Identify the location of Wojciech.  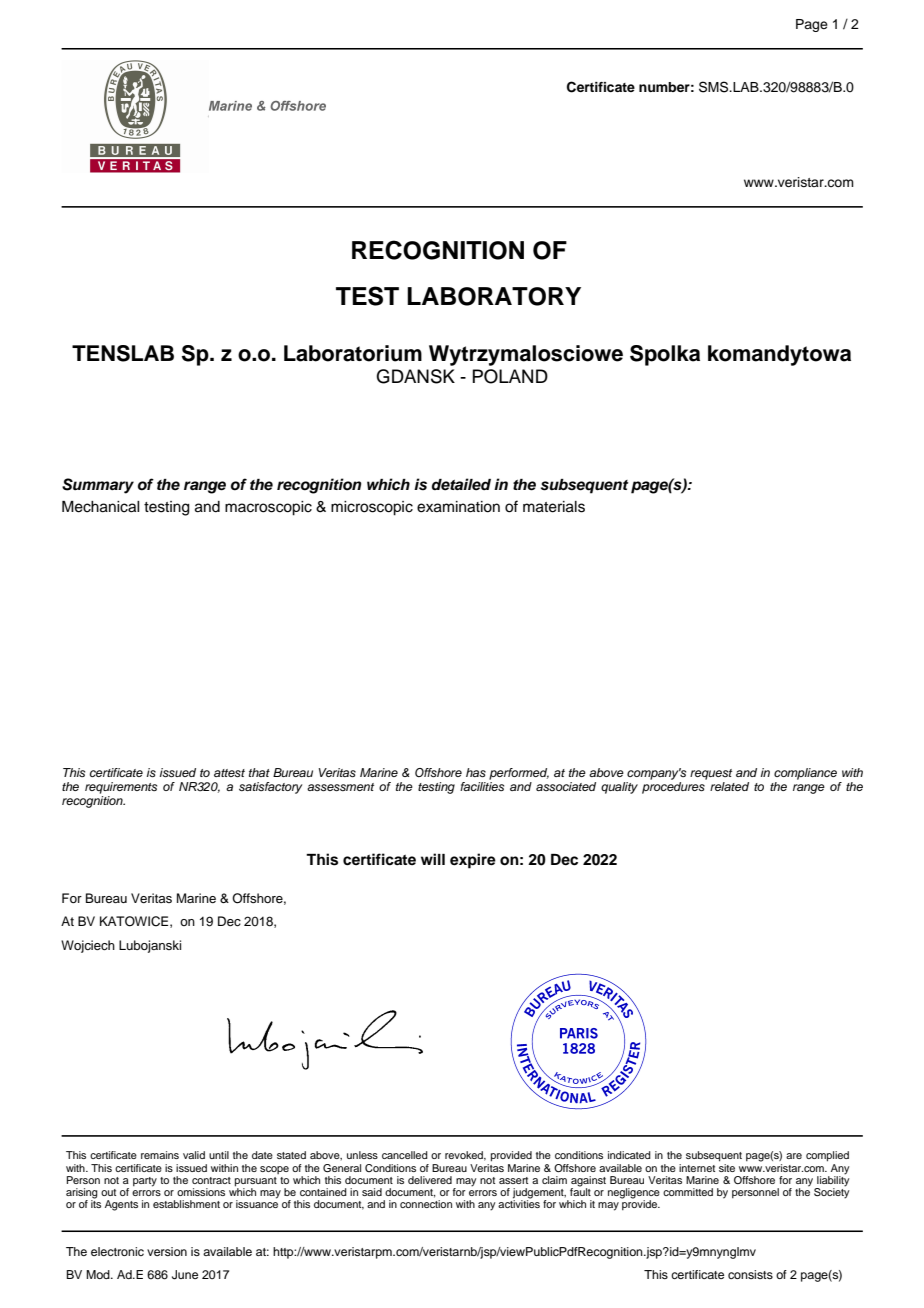
(88, 946).
